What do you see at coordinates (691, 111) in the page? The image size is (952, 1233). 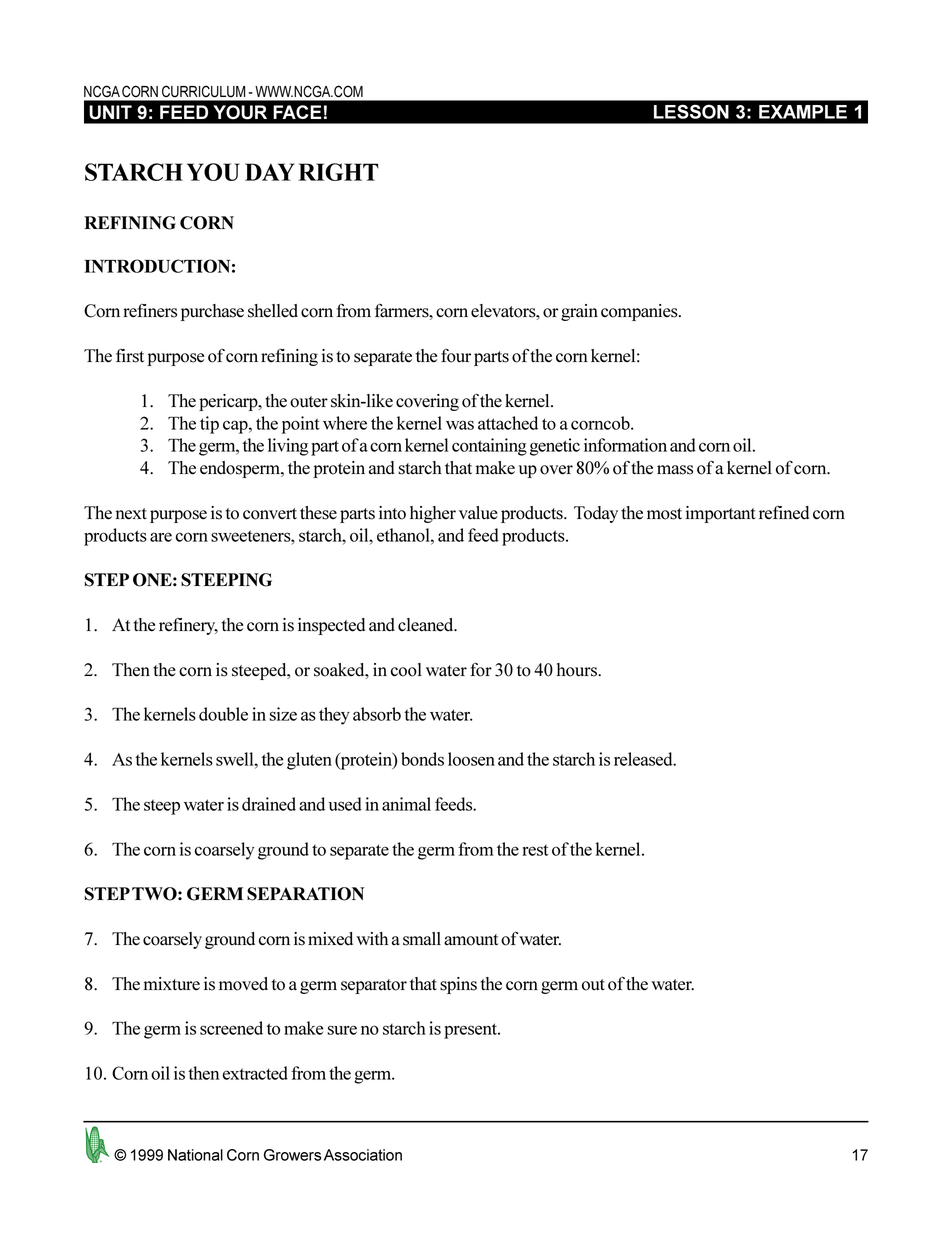 I see `LESSON` at bounding box center [691, 111].
